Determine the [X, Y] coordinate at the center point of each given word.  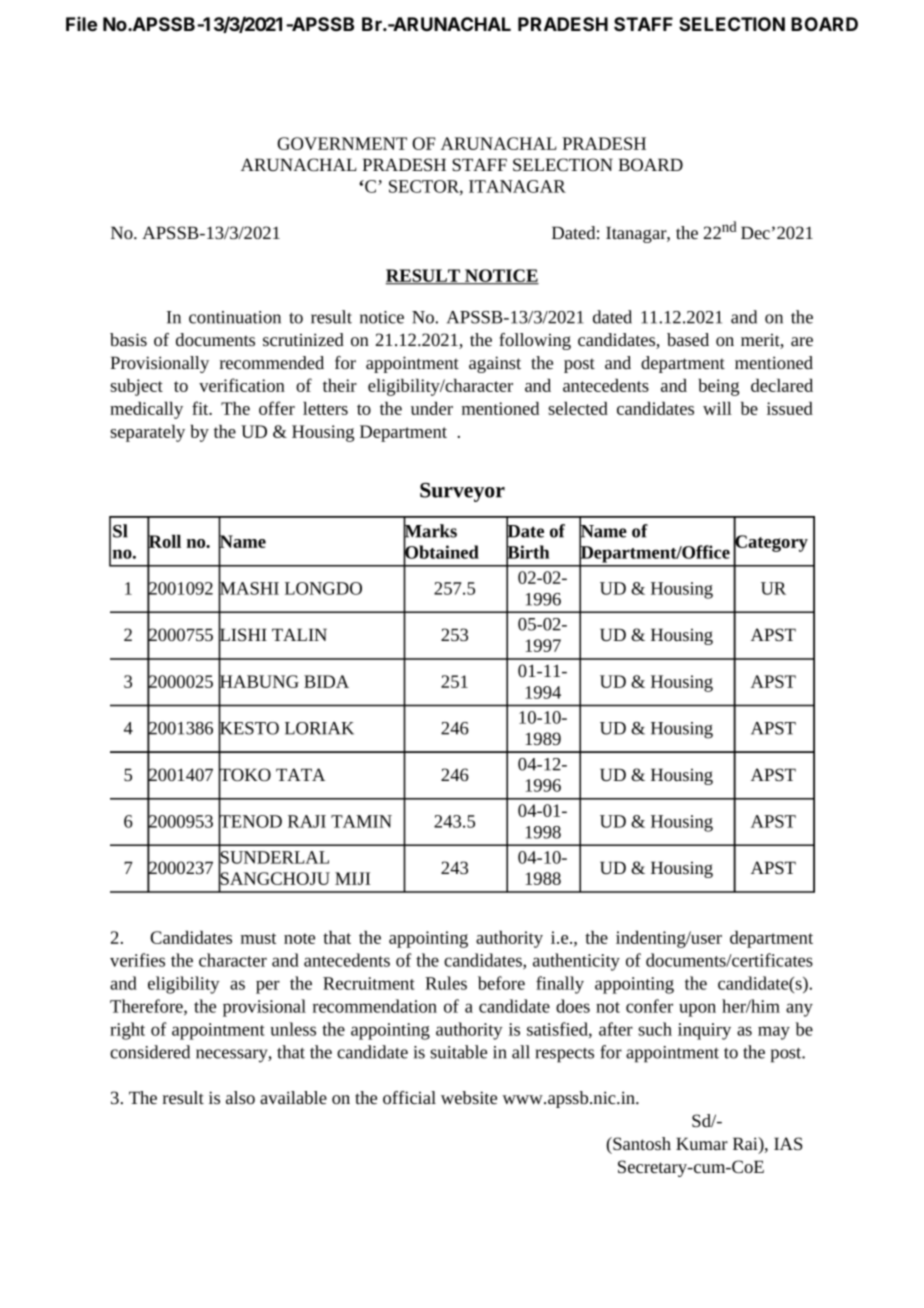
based [688, 339]
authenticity [576, 962]
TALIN [299, 634]
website [469, 1097]
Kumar [702, 1143]
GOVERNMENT [342, 143]
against [495, 364]
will [717, 408]
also [240, 1097]
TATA [300, 774]
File [81, 24]
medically [146, 410]
